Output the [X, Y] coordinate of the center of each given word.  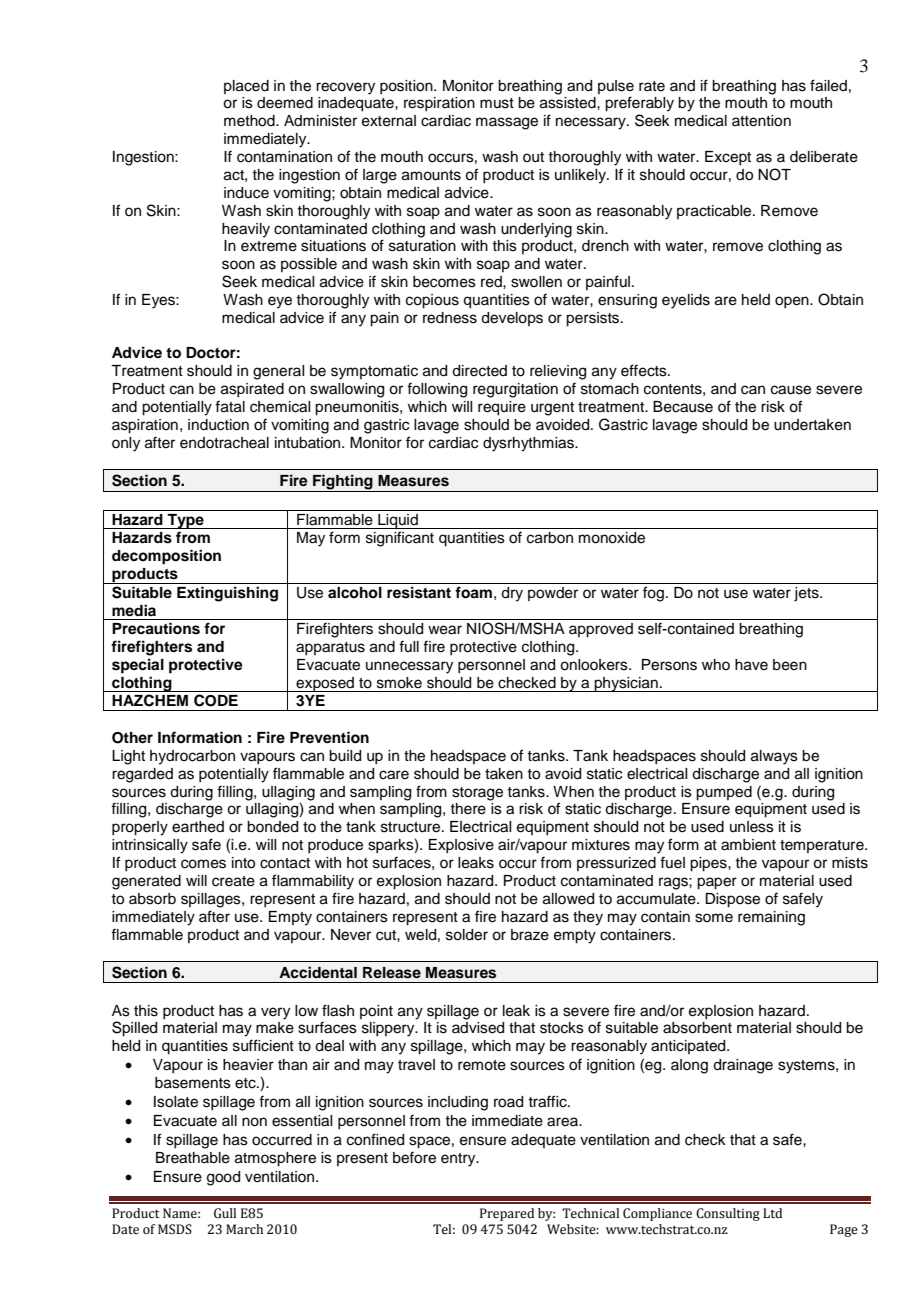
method [250, 121]
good [223, 1178]
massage [507, 123]
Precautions [156, 628]
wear [445, 630]
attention [761, 121]
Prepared [507, 1214]
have [751, 665]
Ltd [772, 1213]
